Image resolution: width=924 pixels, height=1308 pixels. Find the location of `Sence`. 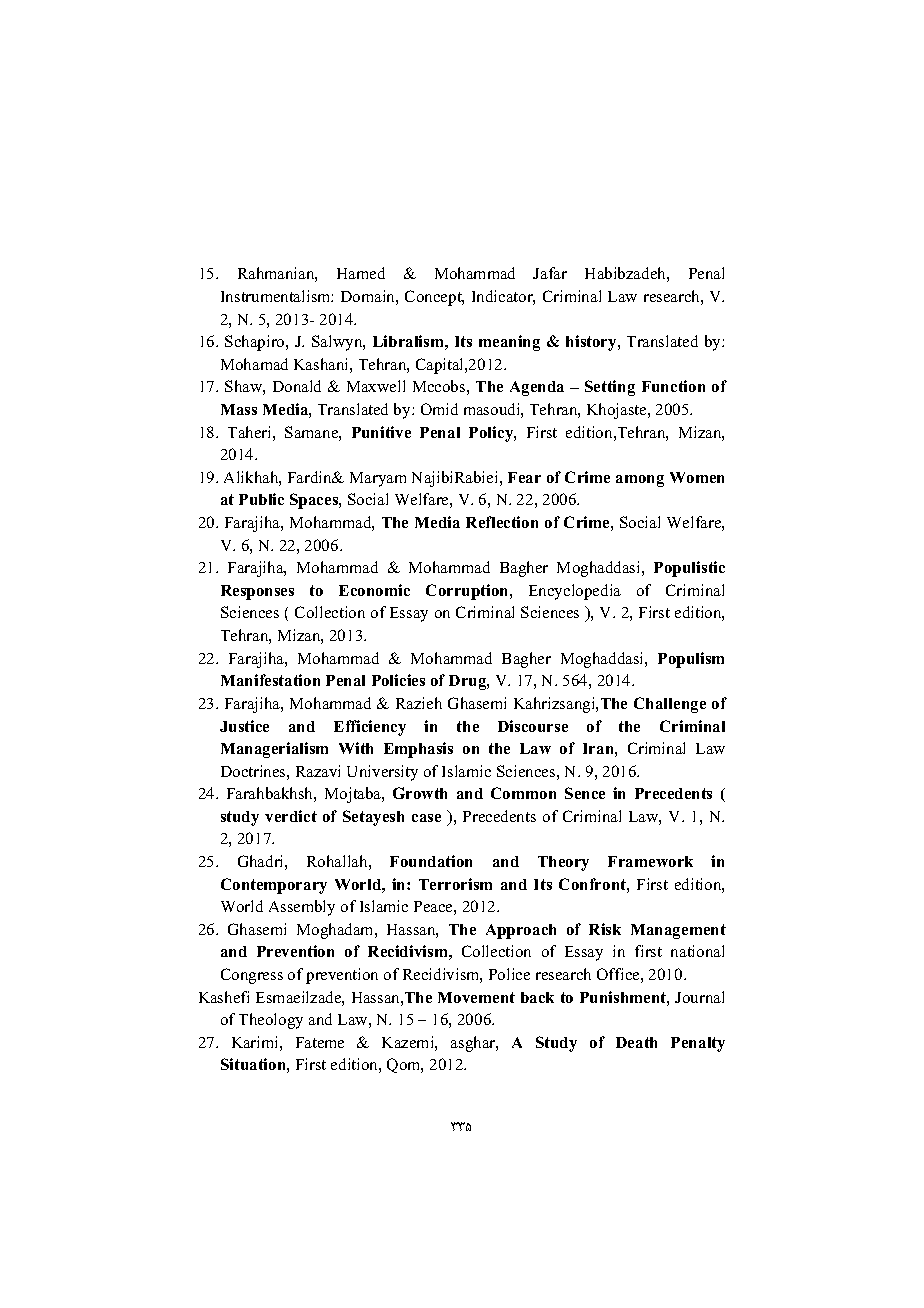

Sence is located at coordinates (585, 793).
